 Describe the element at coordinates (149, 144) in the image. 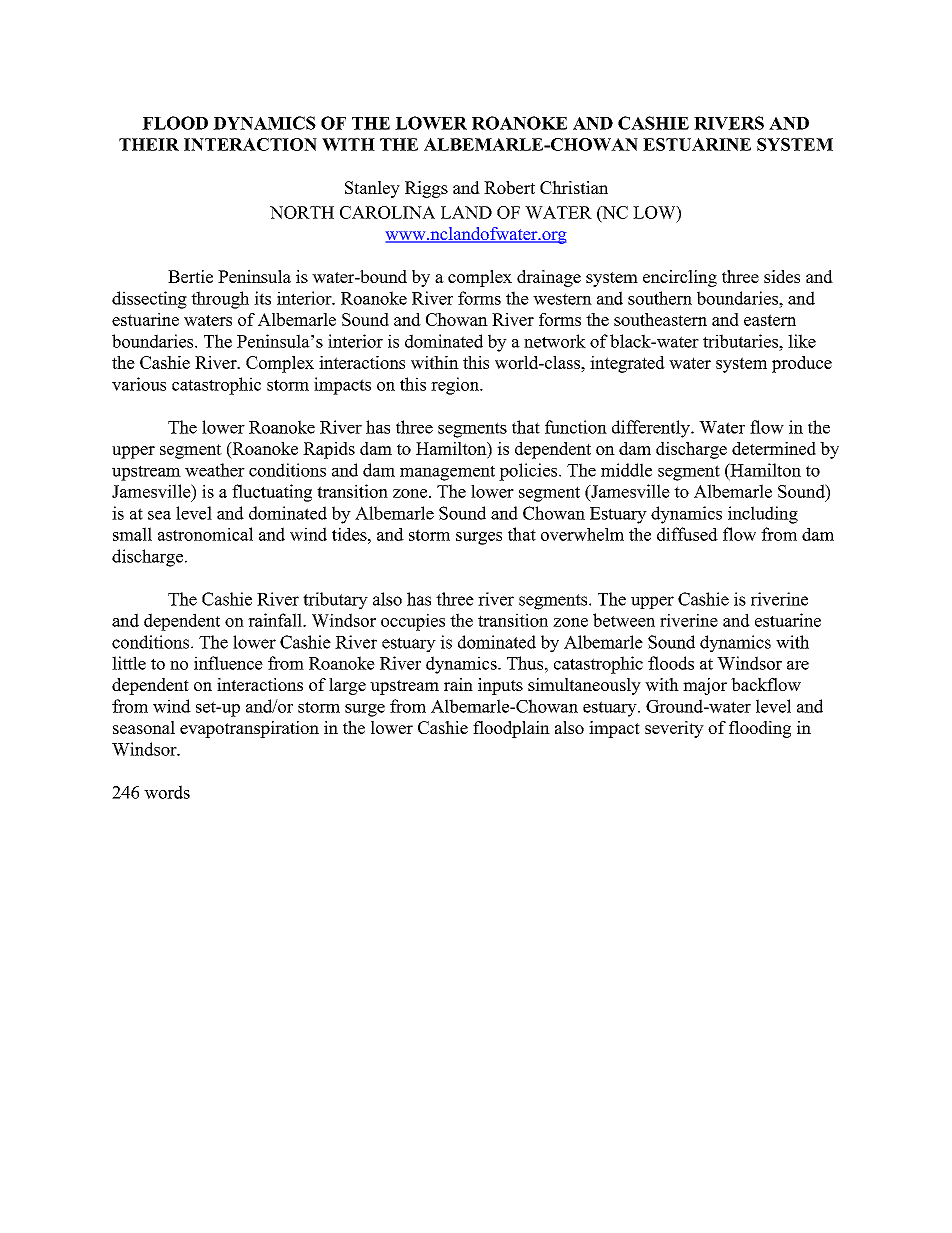

I see `THEIR` at that location.
